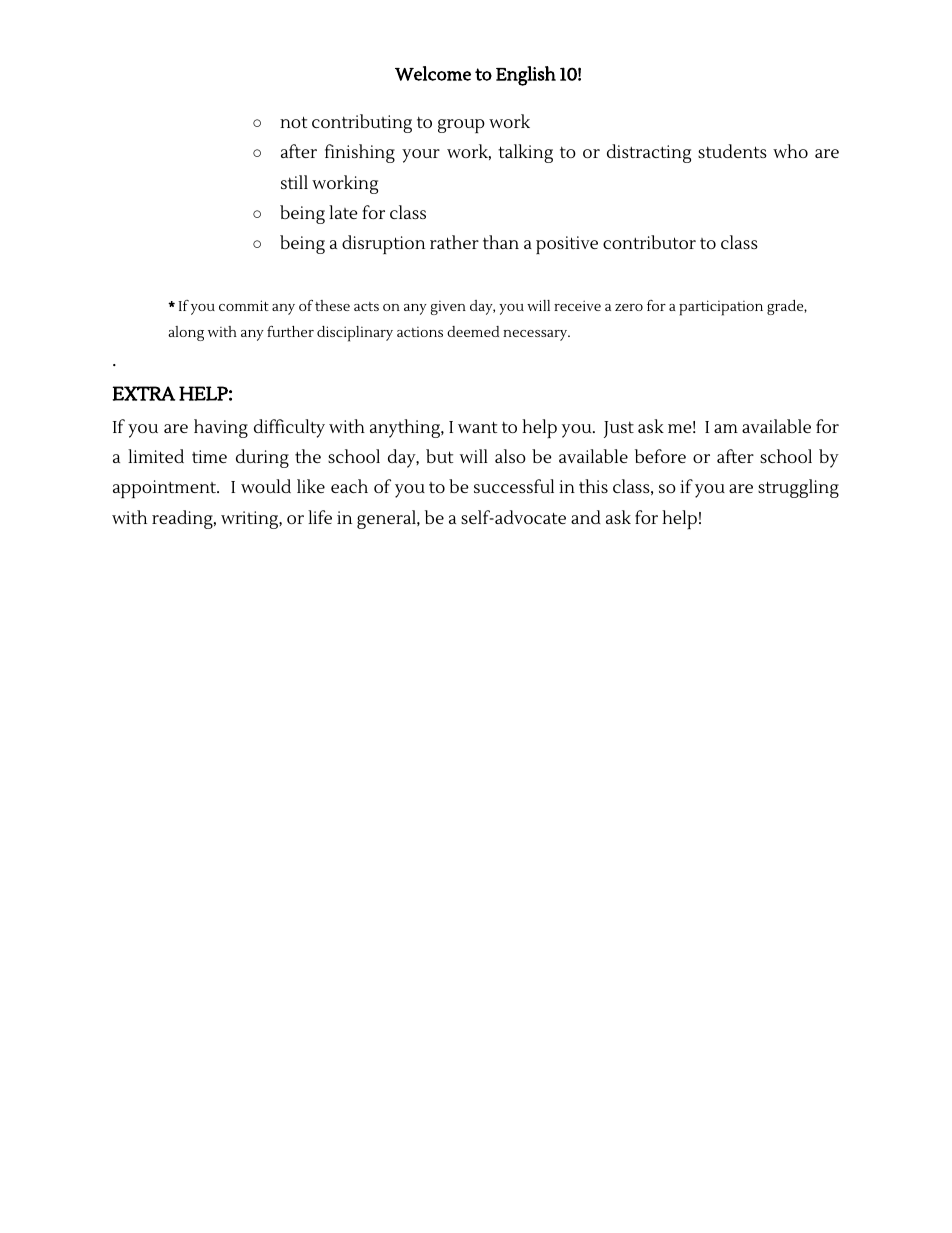 The width and height of the screenshot is (952, 1233). I want to click on would, so click(266, 486).
